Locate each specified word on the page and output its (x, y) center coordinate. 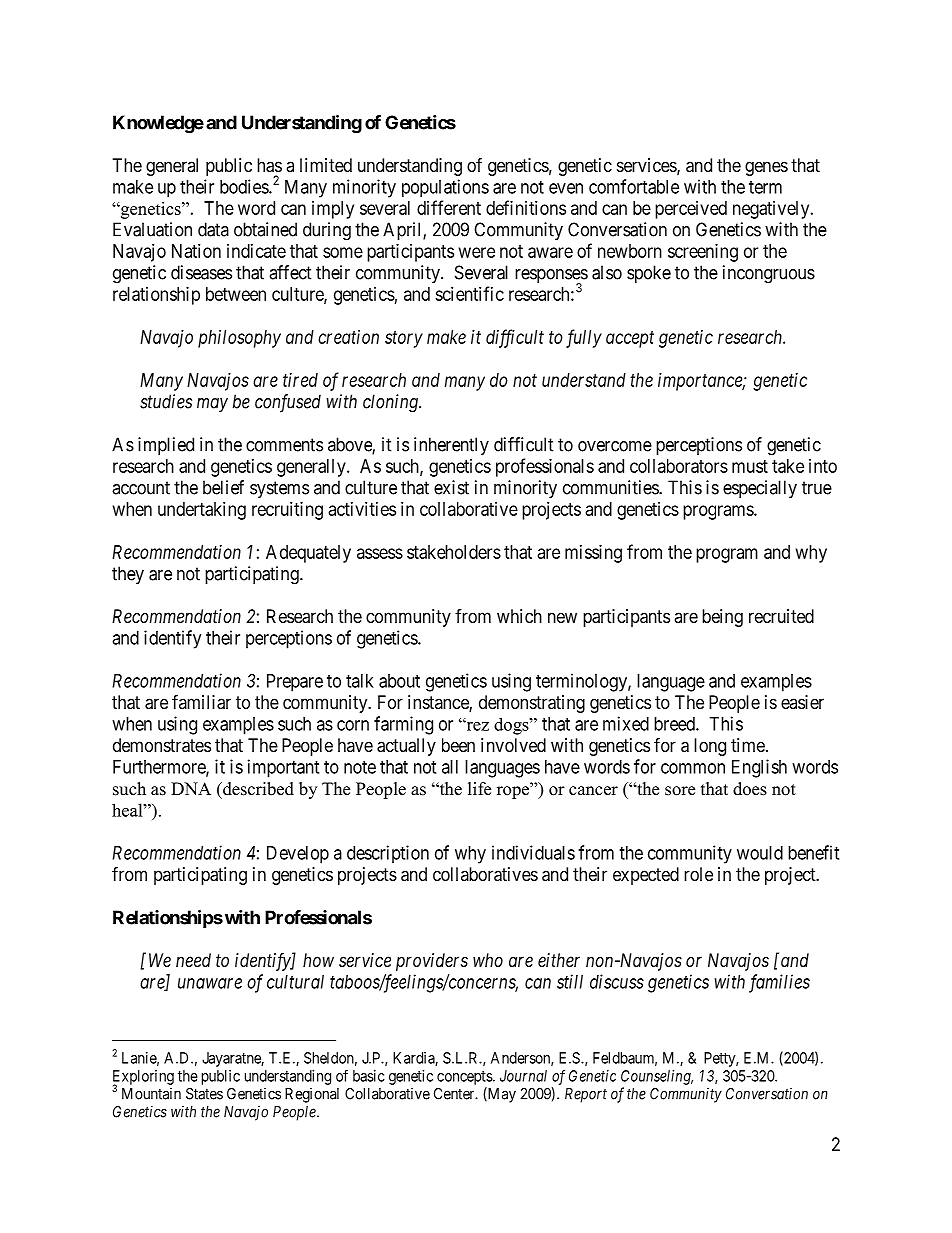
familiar (201, 702)
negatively (772, 210)
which (519, 616)
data (213, 229)
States (204, 1094)
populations (445, 188)
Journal (523, 1076)
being (722, 618)
